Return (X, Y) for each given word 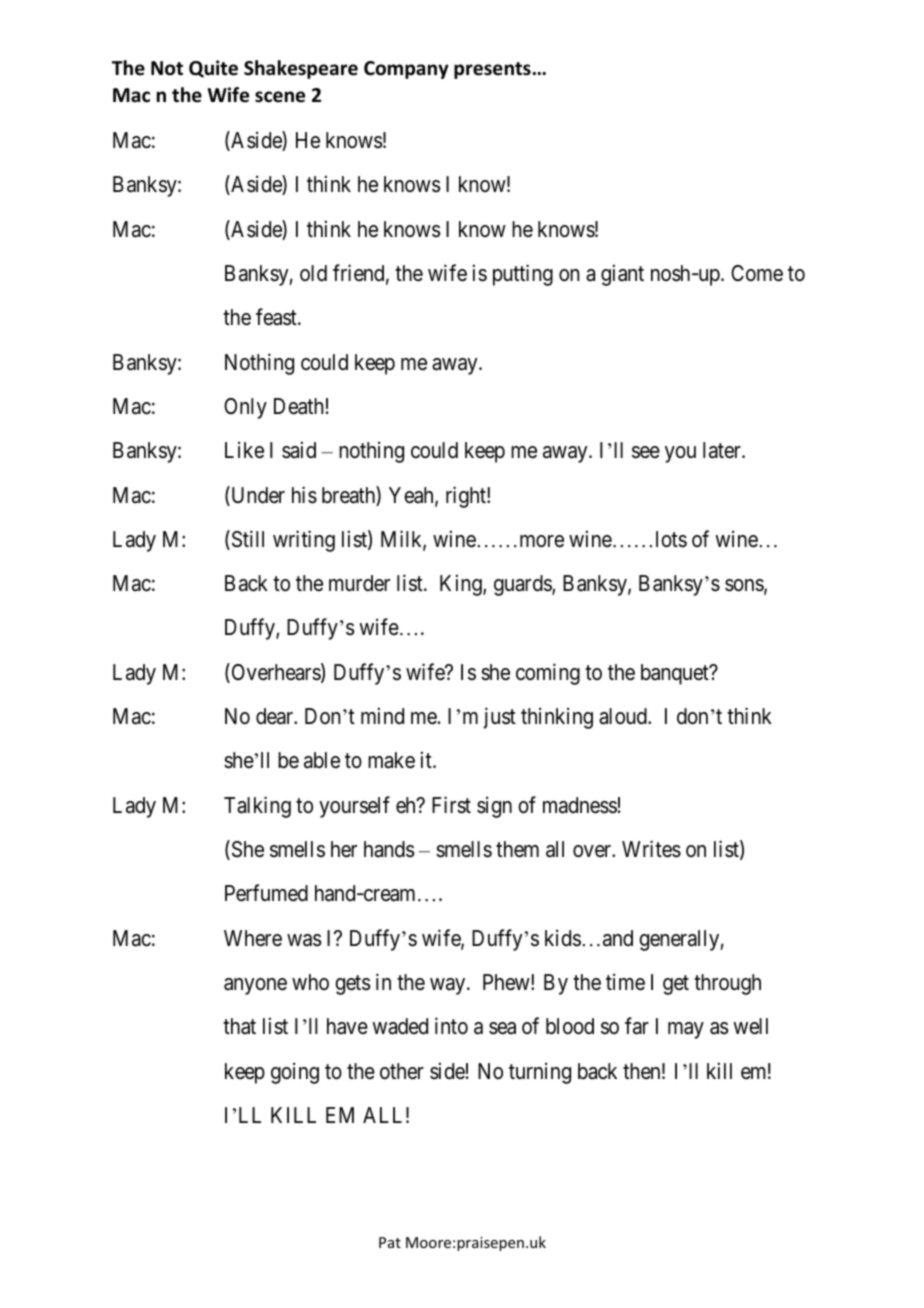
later (723, 450)
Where (253, 938)
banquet (676, 674)
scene (280, 97)
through (727, 984)
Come (757, 273)
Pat (390, 1242)
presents (492, 70)
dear (276, 716)
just (499, 718)
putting (523, 275)
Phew (507, 982)
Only (245, 408)
